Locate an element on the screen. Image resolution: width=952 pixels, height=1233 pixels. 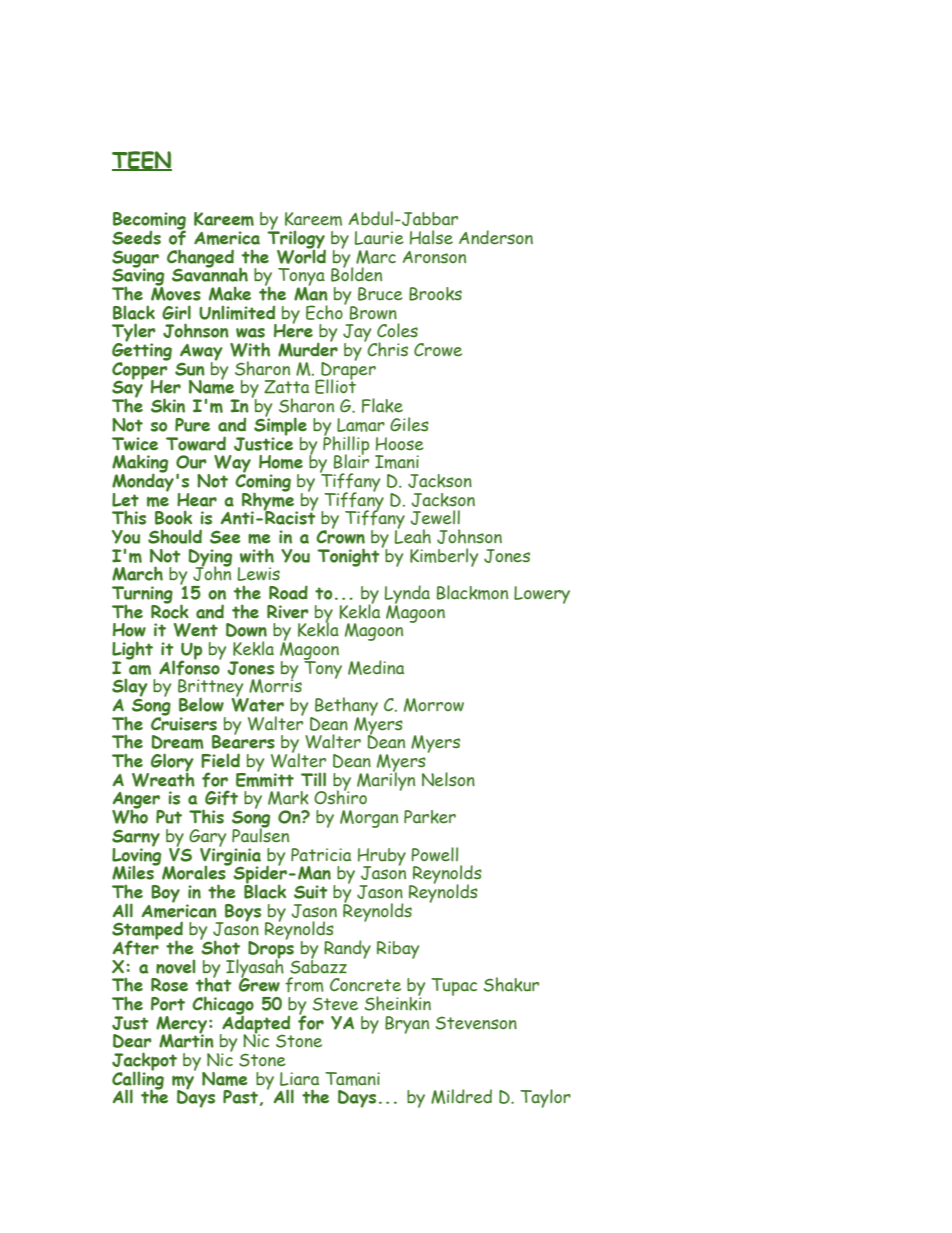
River is located at coordinates (288, 612).
